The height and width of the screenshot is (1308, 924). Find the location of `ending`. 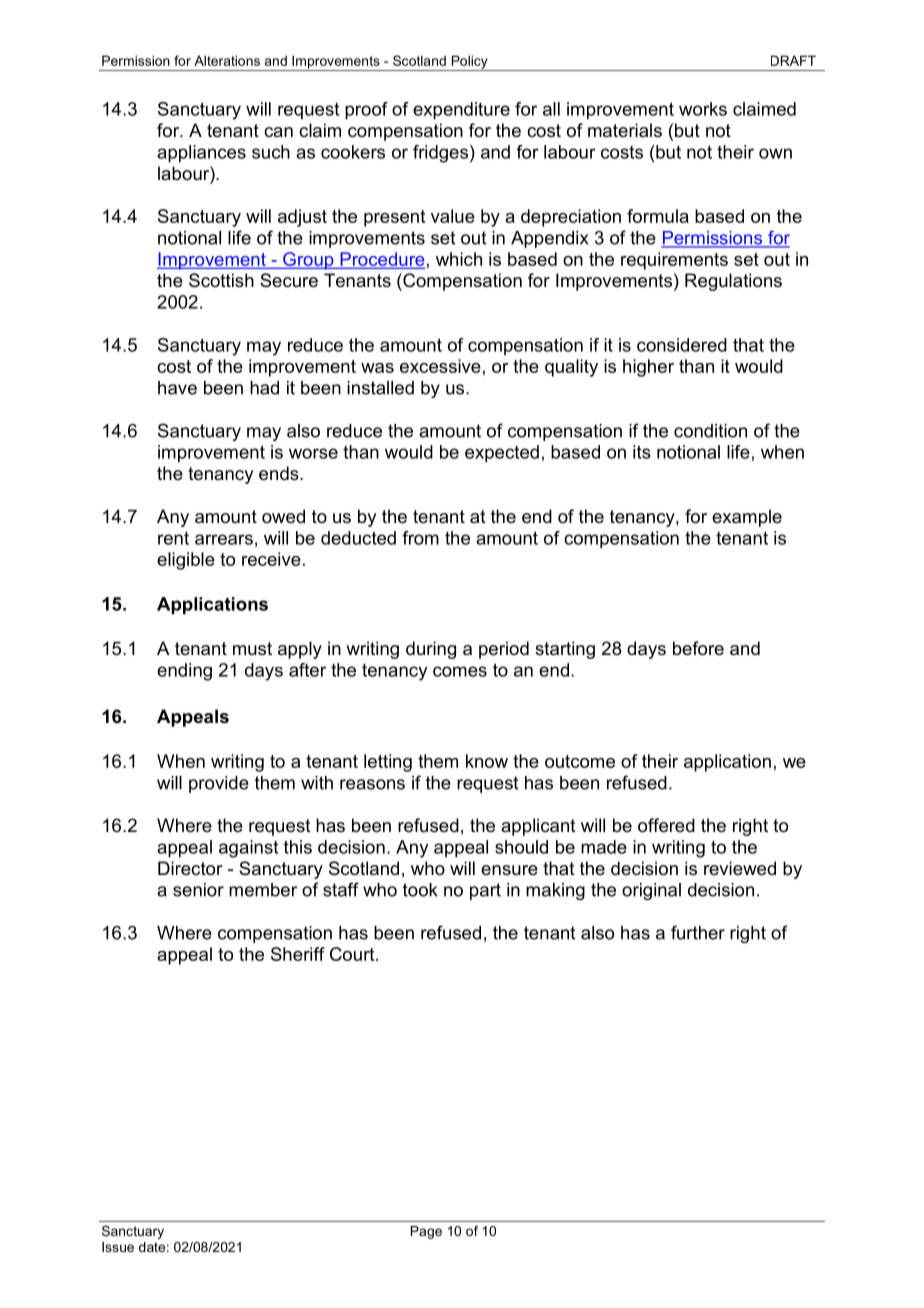

ending is located at coordinates (184, 672).
